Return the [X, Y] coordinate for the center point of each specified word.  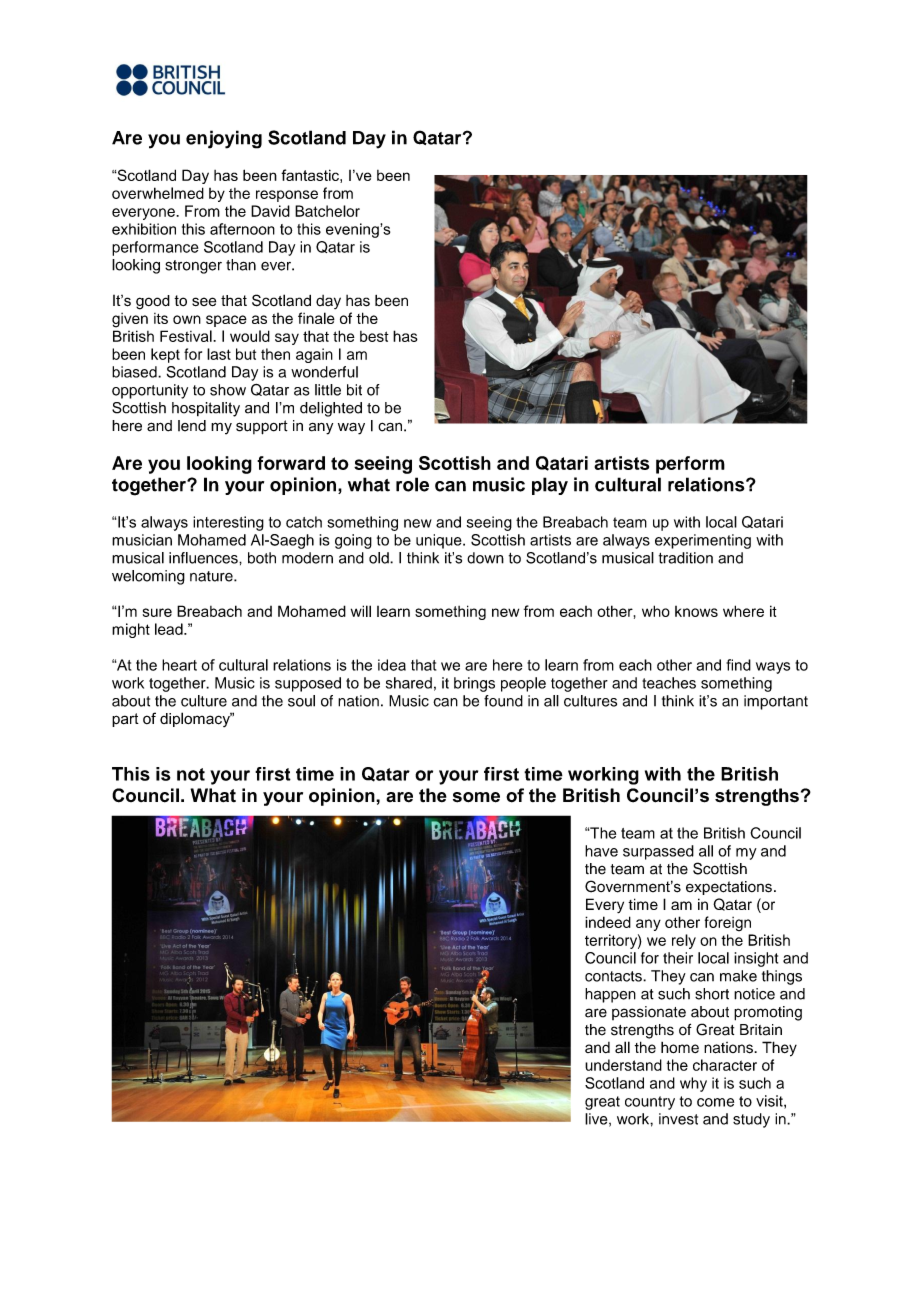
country [650, 1103]
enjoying [224, 139]
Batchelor [327, 211]
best [374, 336]
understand [623, 1065]
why [693, 1084]
